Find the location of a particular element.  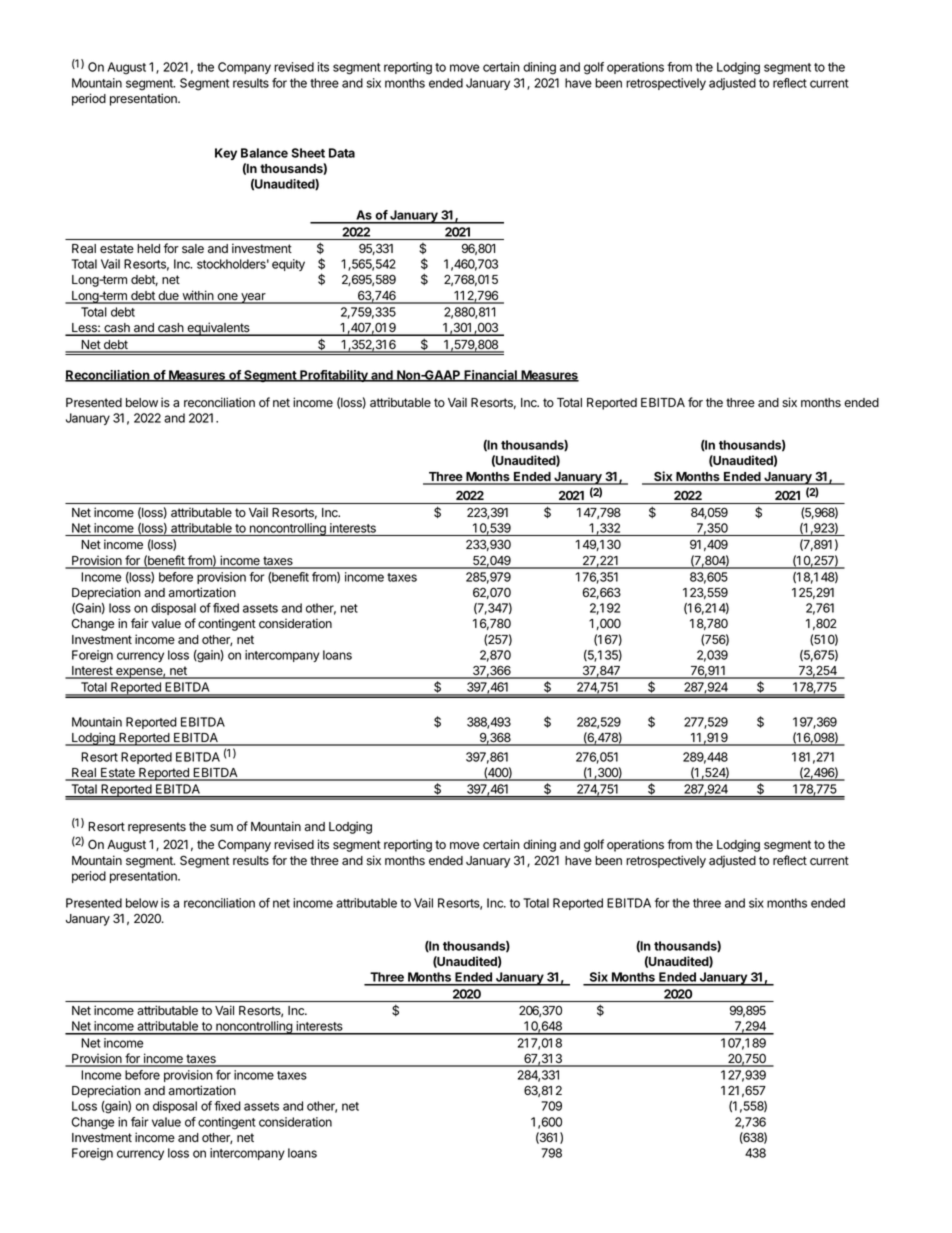

represents is located at coordinates (157, 828).
